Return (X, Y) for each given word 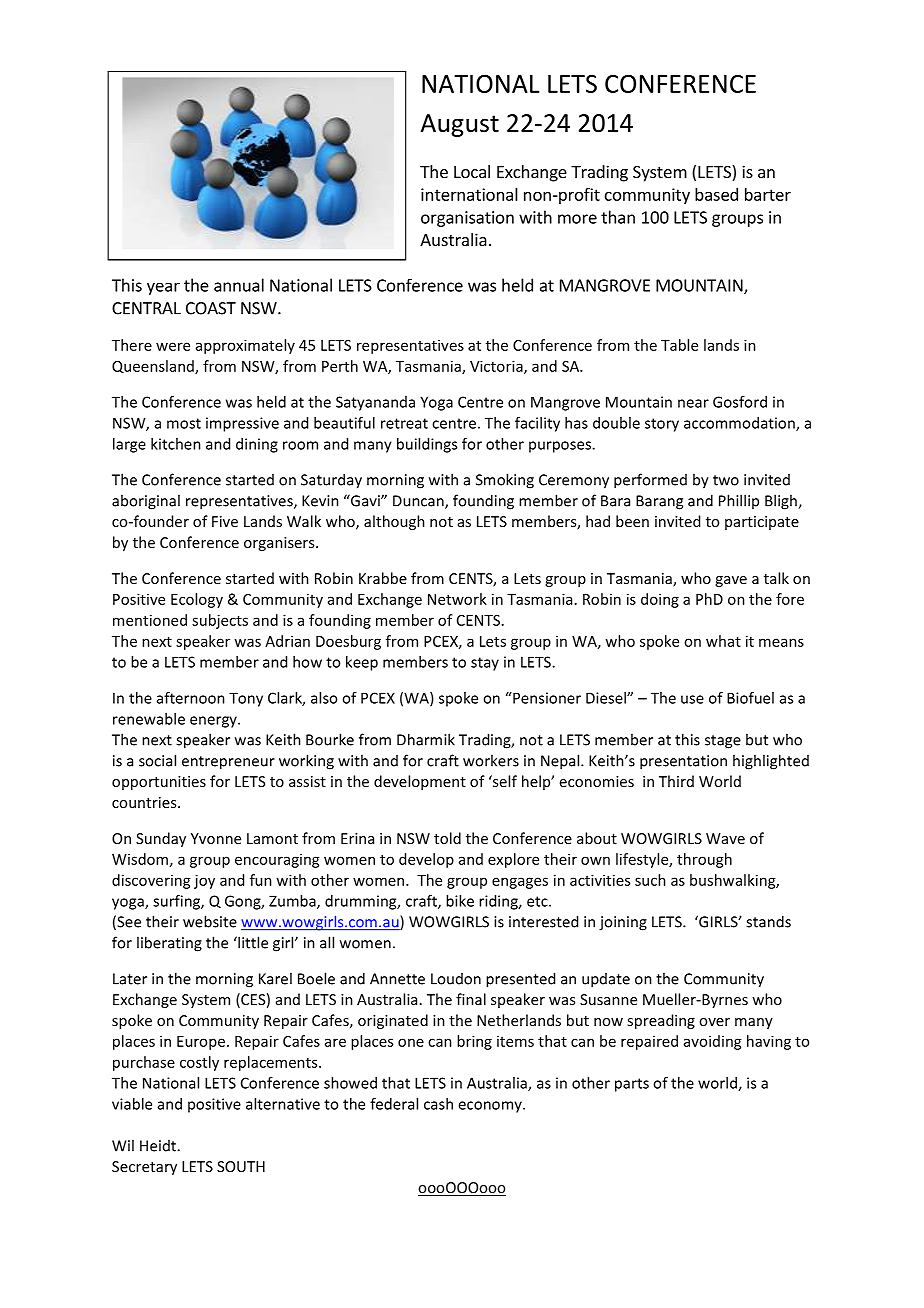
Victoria (497, 367)
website (210, 921)
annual (239, 285)
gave (731, 581)
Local (472, 171)
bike (460, 901)
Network (457, 599)
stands (768, 921)
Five (225, 521)
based (716, 194)
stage (723, 742)
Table (679, 345)
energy (214, 722)
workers (491, 760)
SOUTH (241, 1166)
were (173, 346)
